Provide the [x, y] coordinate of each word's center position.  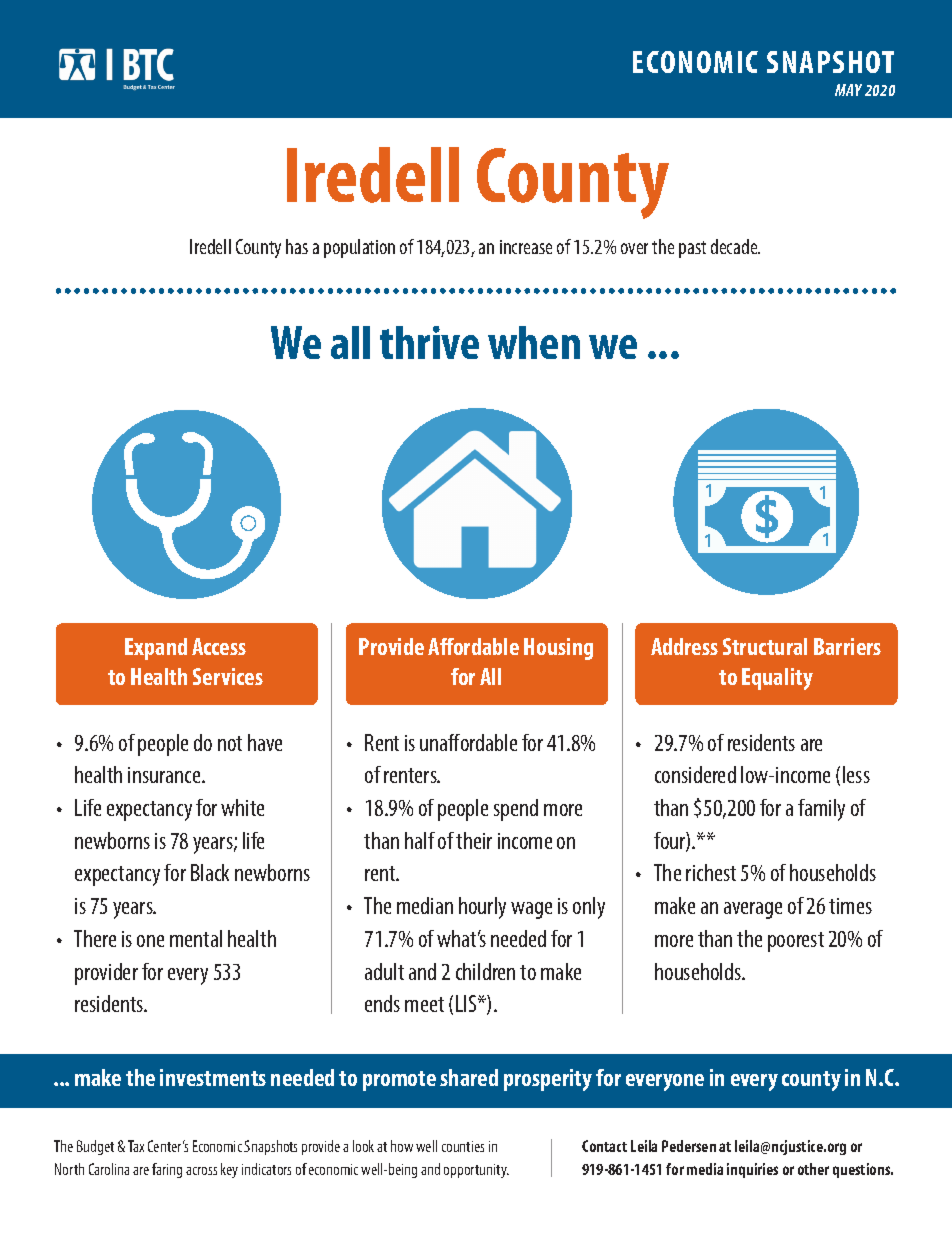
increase [526, 247]
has [297, 246]
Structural [765, 646]
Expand [156, 649]
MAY [848, 90]
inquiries [752, 1170]
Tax [136, 1146]
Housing [558, 649]
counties [463, 1146]
